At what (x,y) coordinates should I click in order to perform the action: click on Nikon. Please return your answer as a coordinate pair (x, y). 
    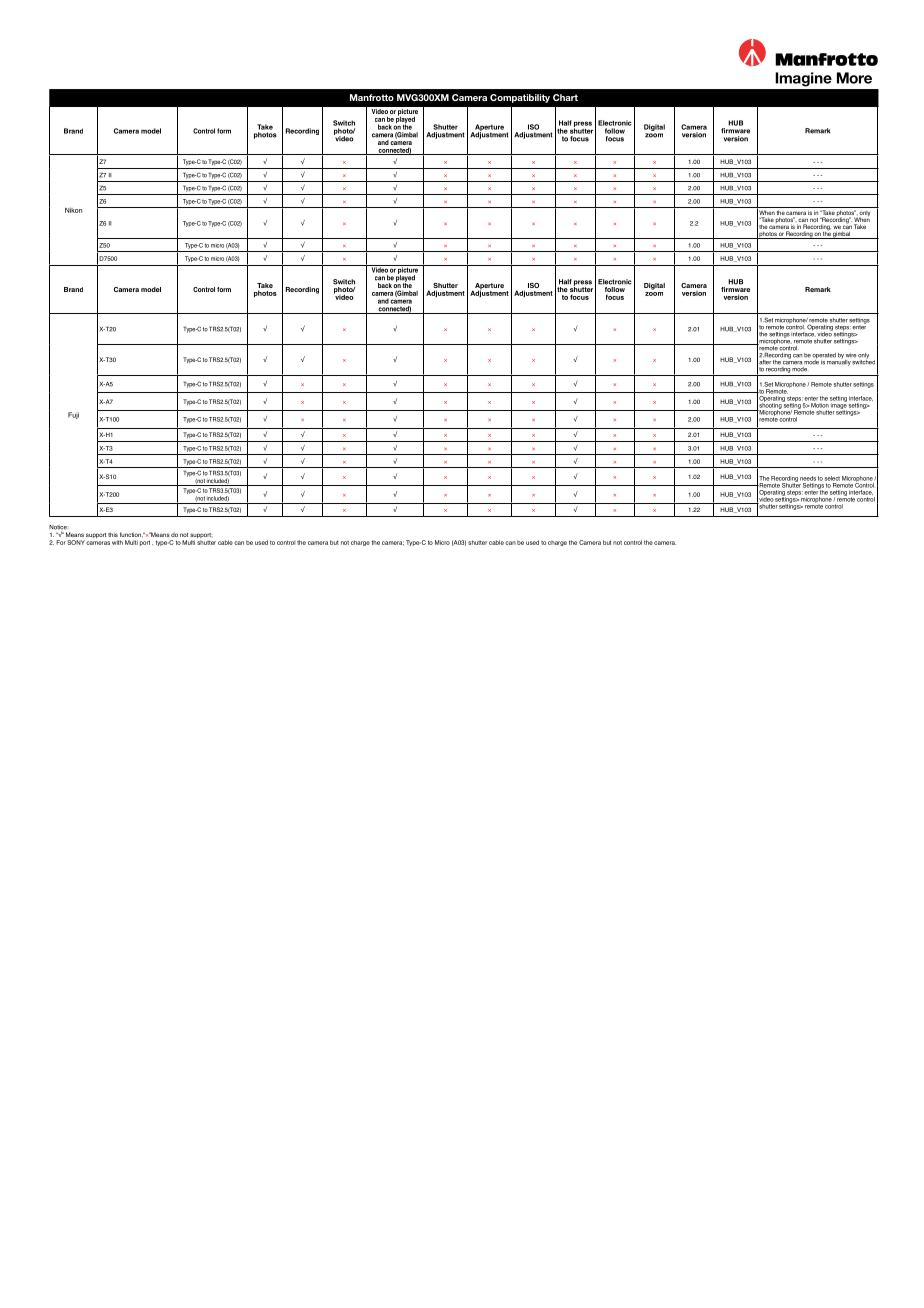
    Looking at the image, I should click on (73, 210).
